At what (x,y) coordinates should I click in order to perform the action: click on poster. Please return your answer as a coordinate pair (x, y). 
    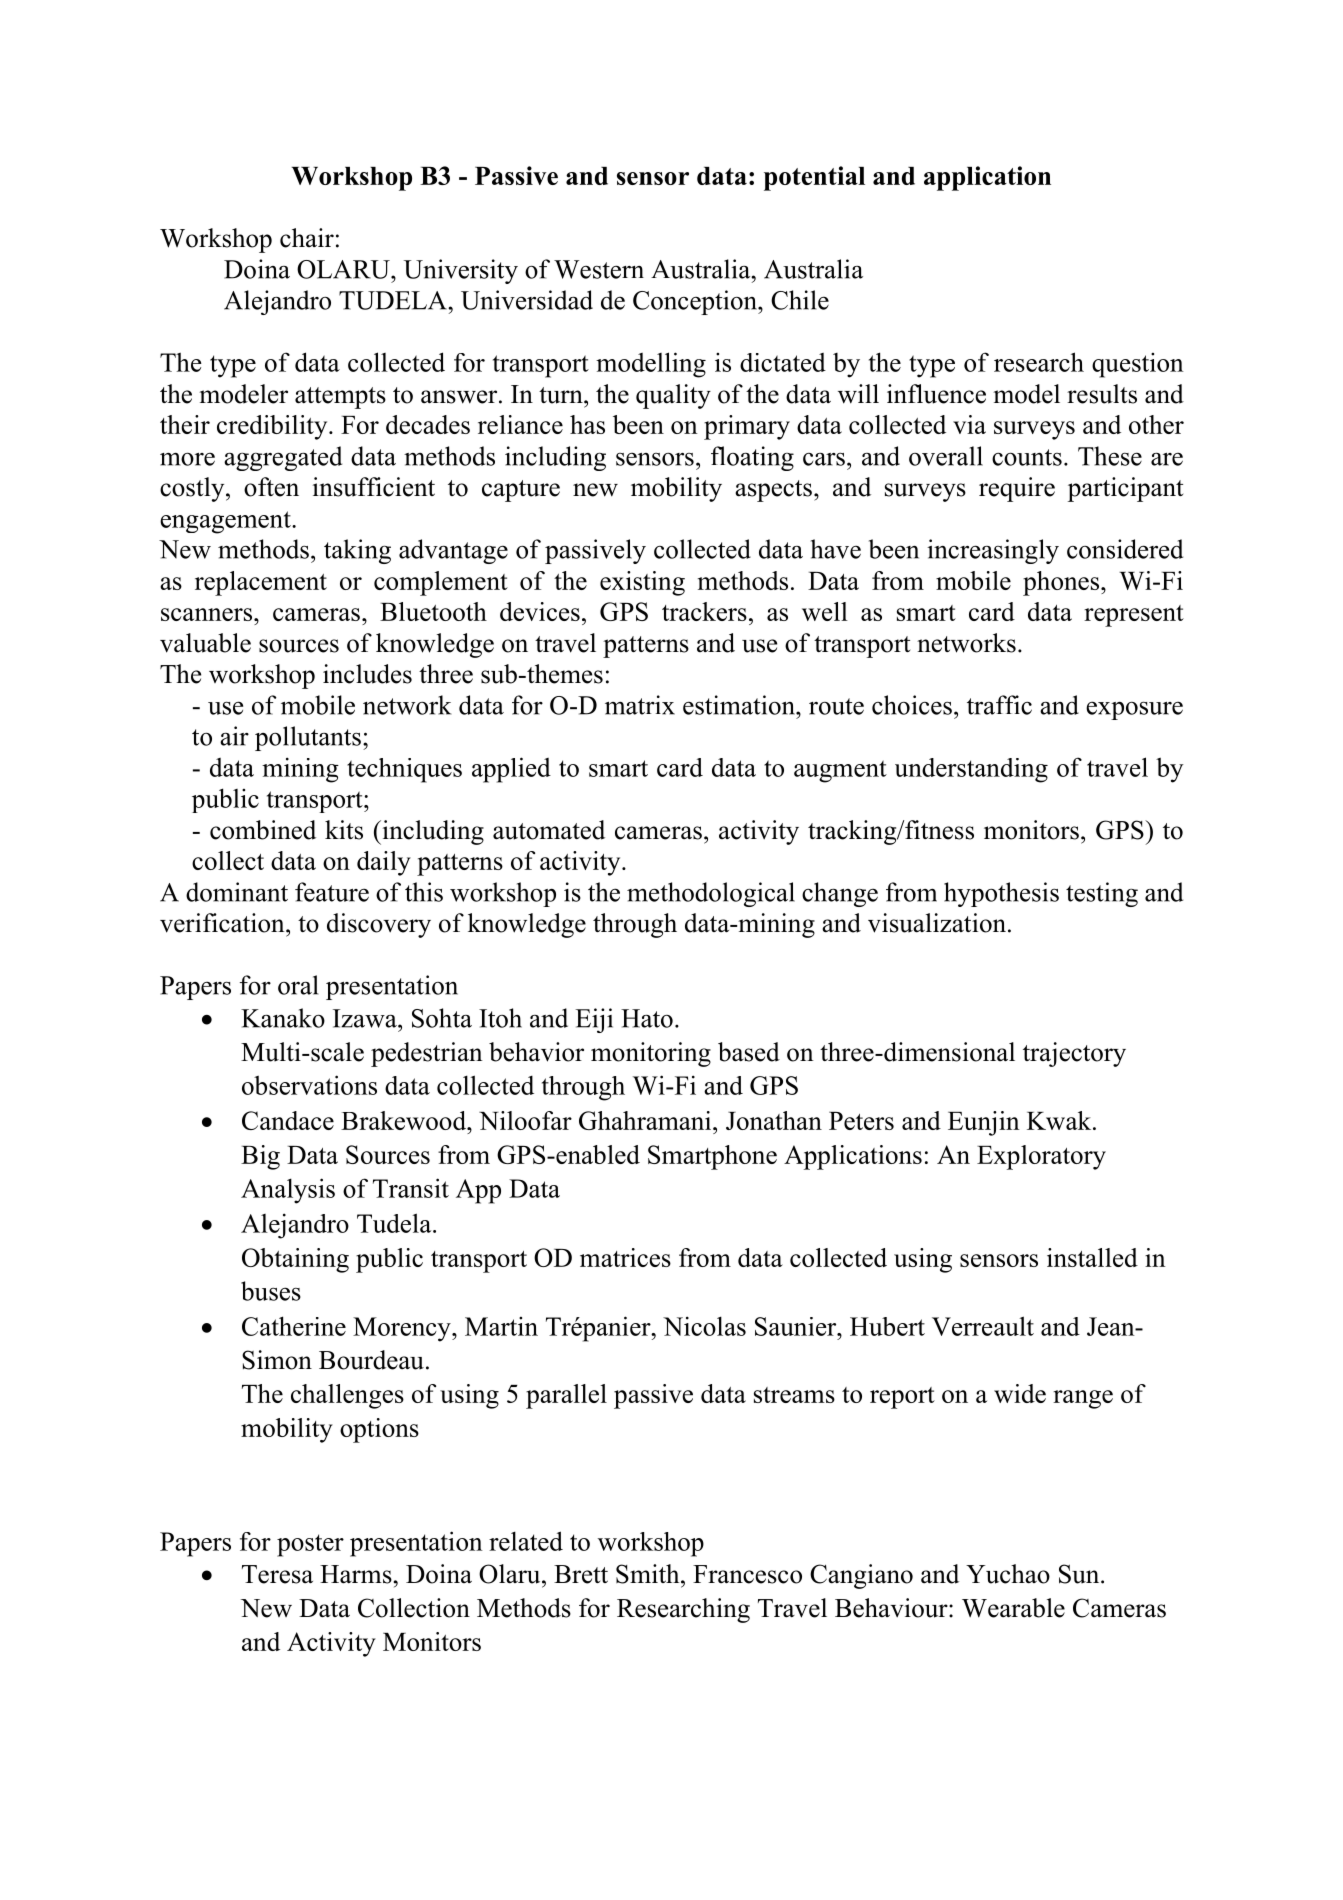
    Looking at the image, I should click on (310, 1545).
